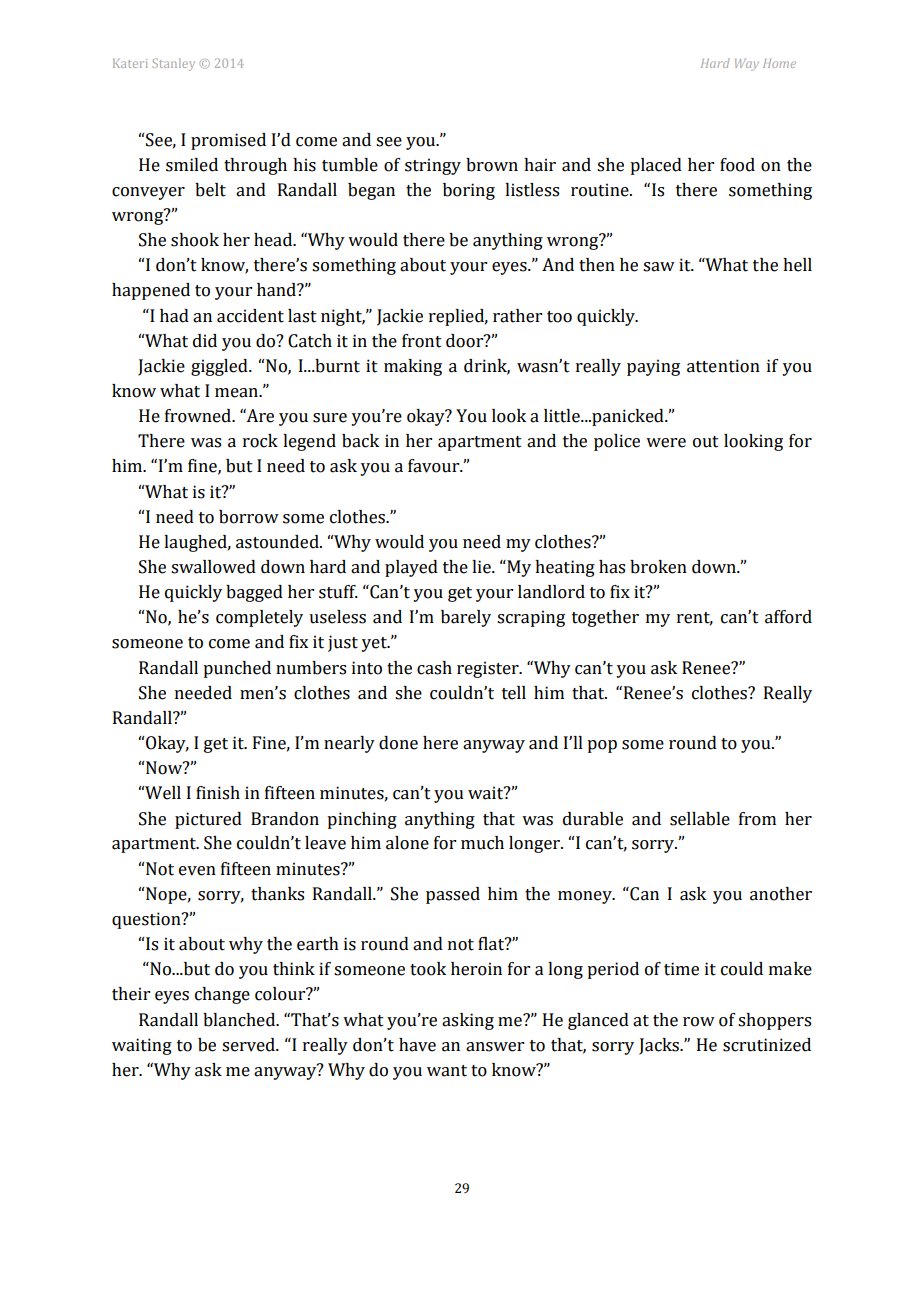 Image resolution: width=924 pixels, height=1308 pixels. I want to click on brown, so click(492, 165).
